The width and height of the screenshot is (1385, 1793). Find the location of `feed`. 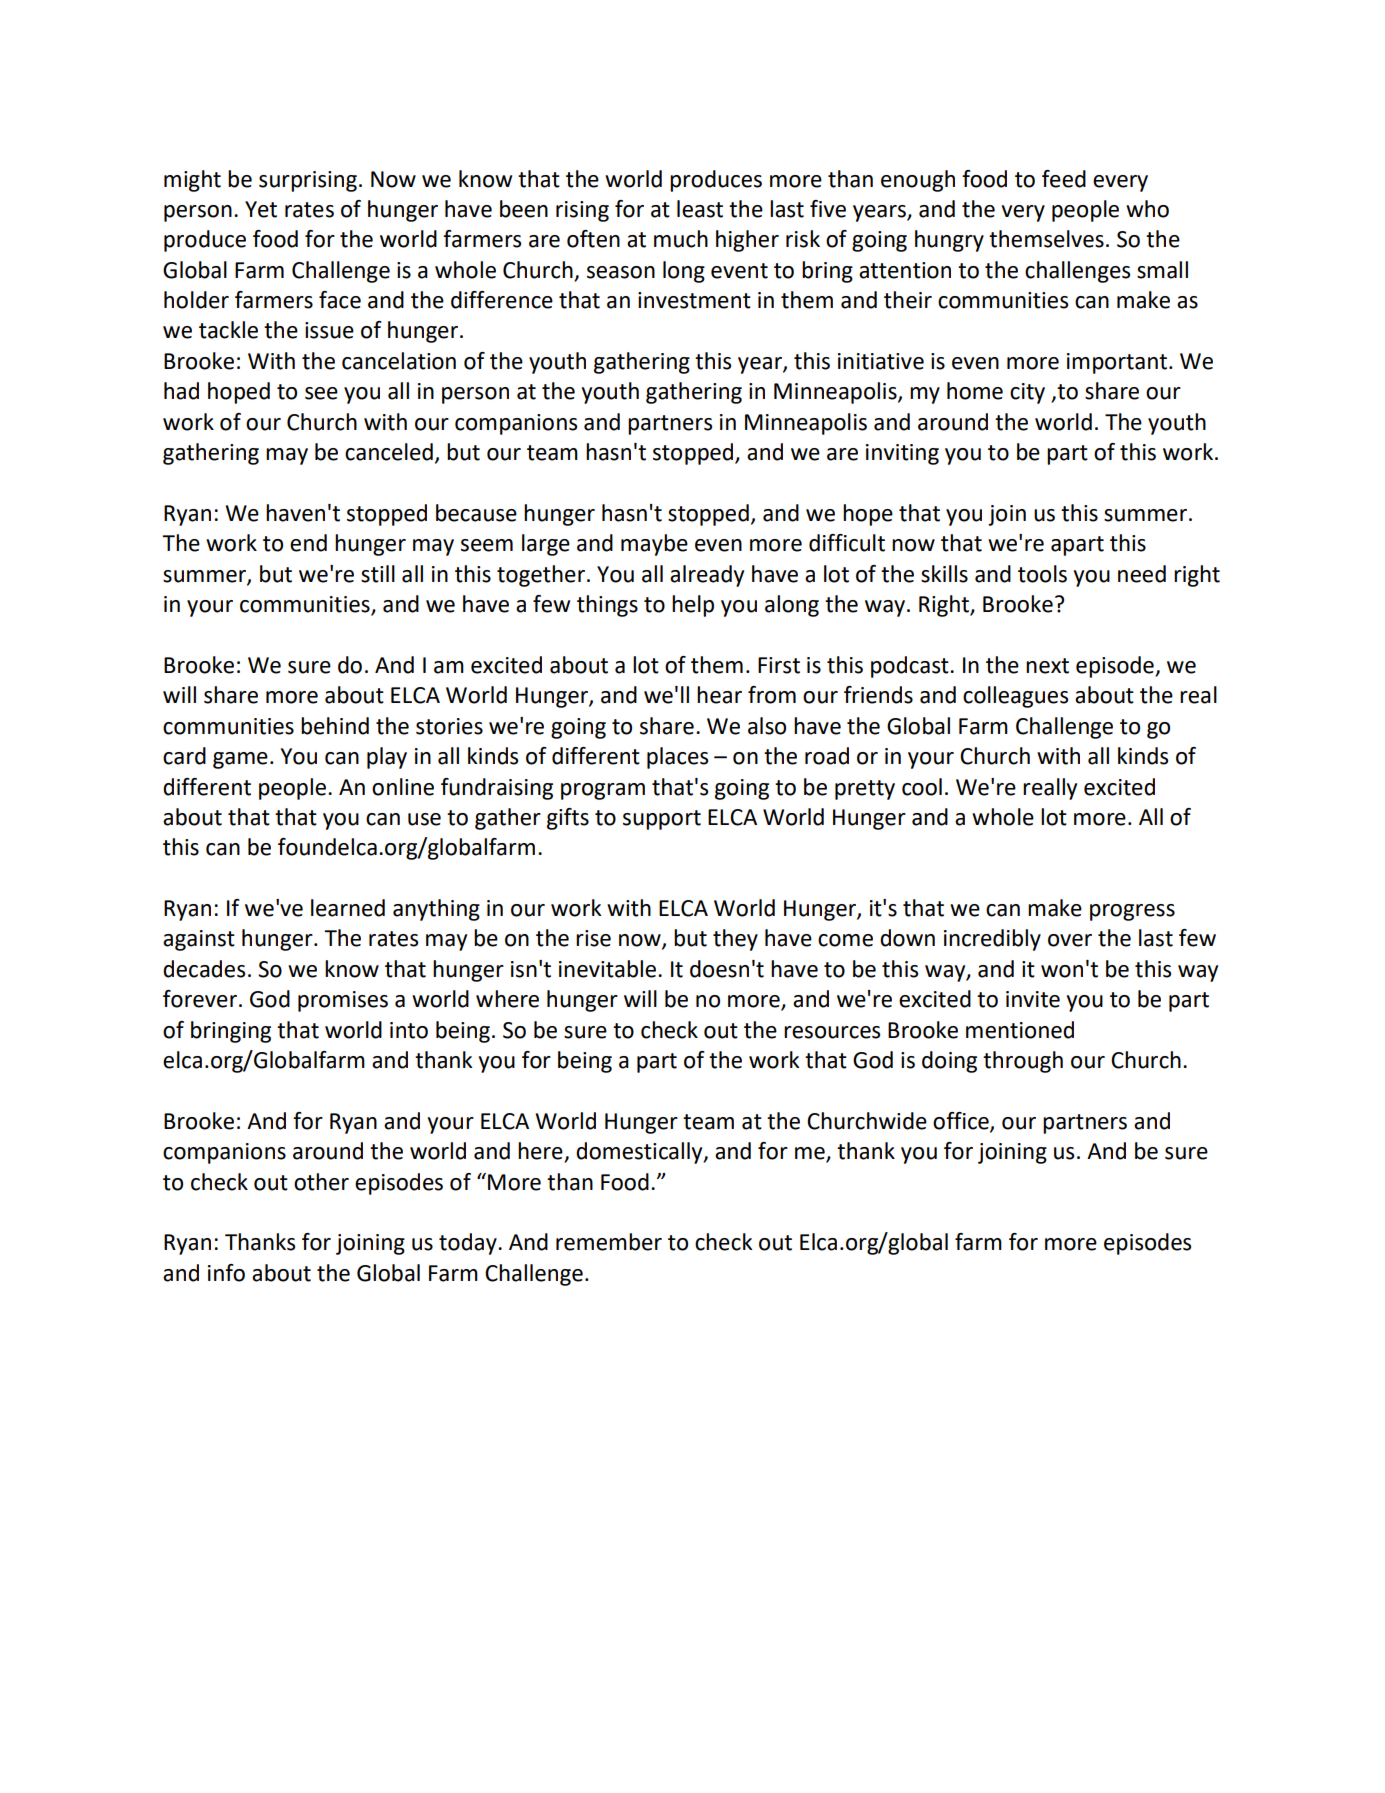

feed is located at coordinates (1064, 179).
